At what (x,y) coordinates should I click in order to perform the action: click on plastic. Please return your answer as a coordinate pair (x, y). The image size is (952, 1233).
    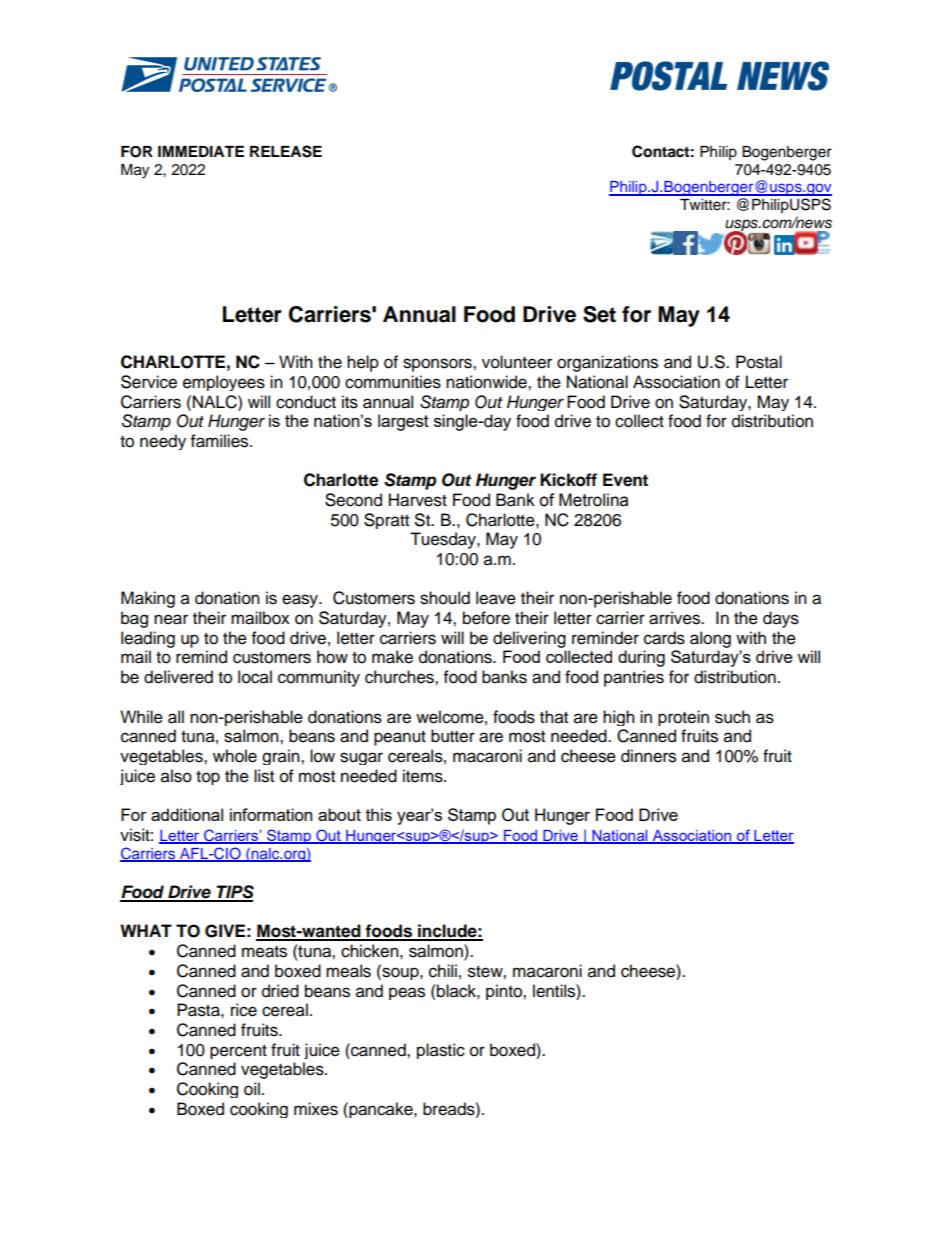
    Looking at the image, I should click on (441, 1051).
